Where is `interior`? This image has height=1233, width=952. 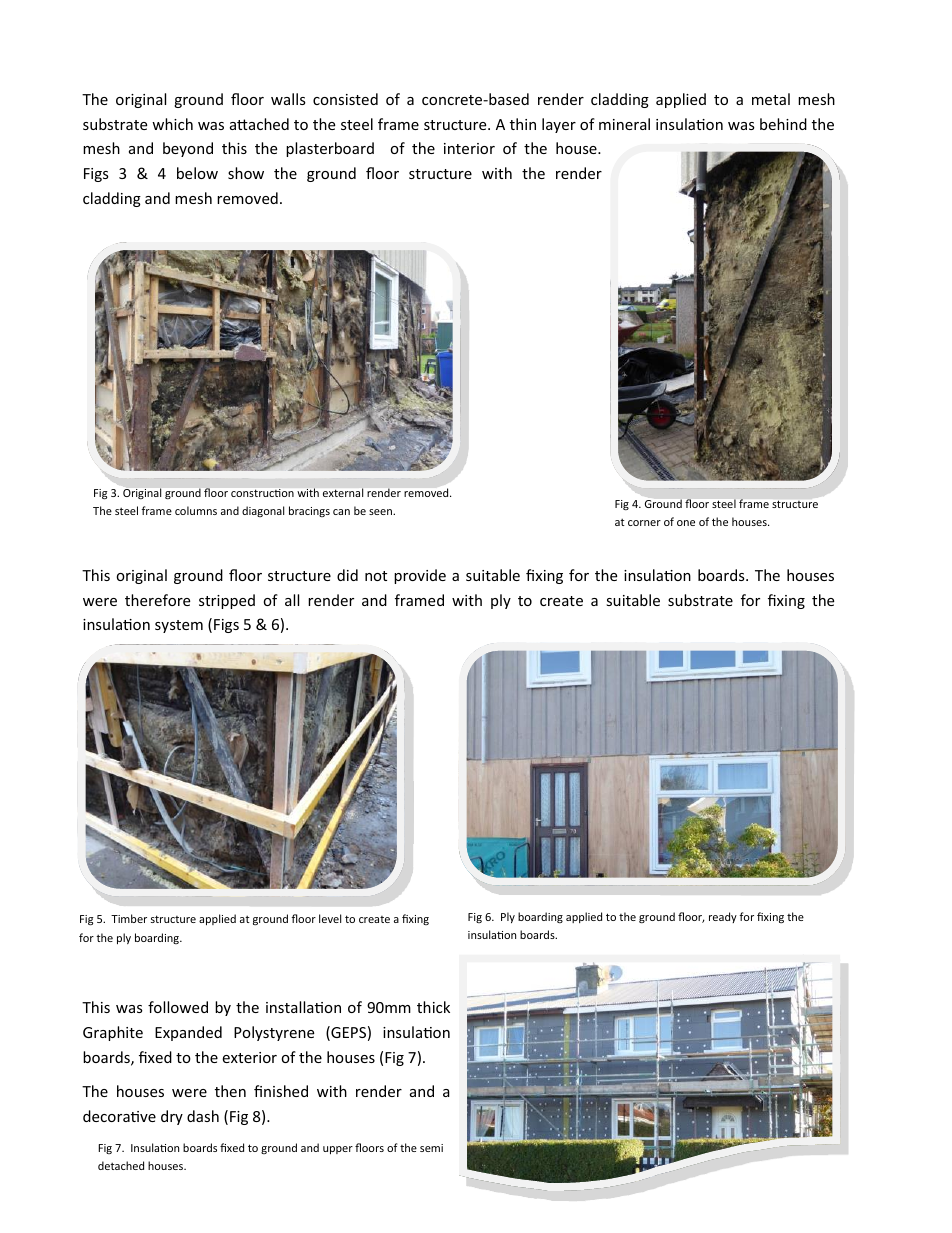
interior is located at coordinates (469, 148).
